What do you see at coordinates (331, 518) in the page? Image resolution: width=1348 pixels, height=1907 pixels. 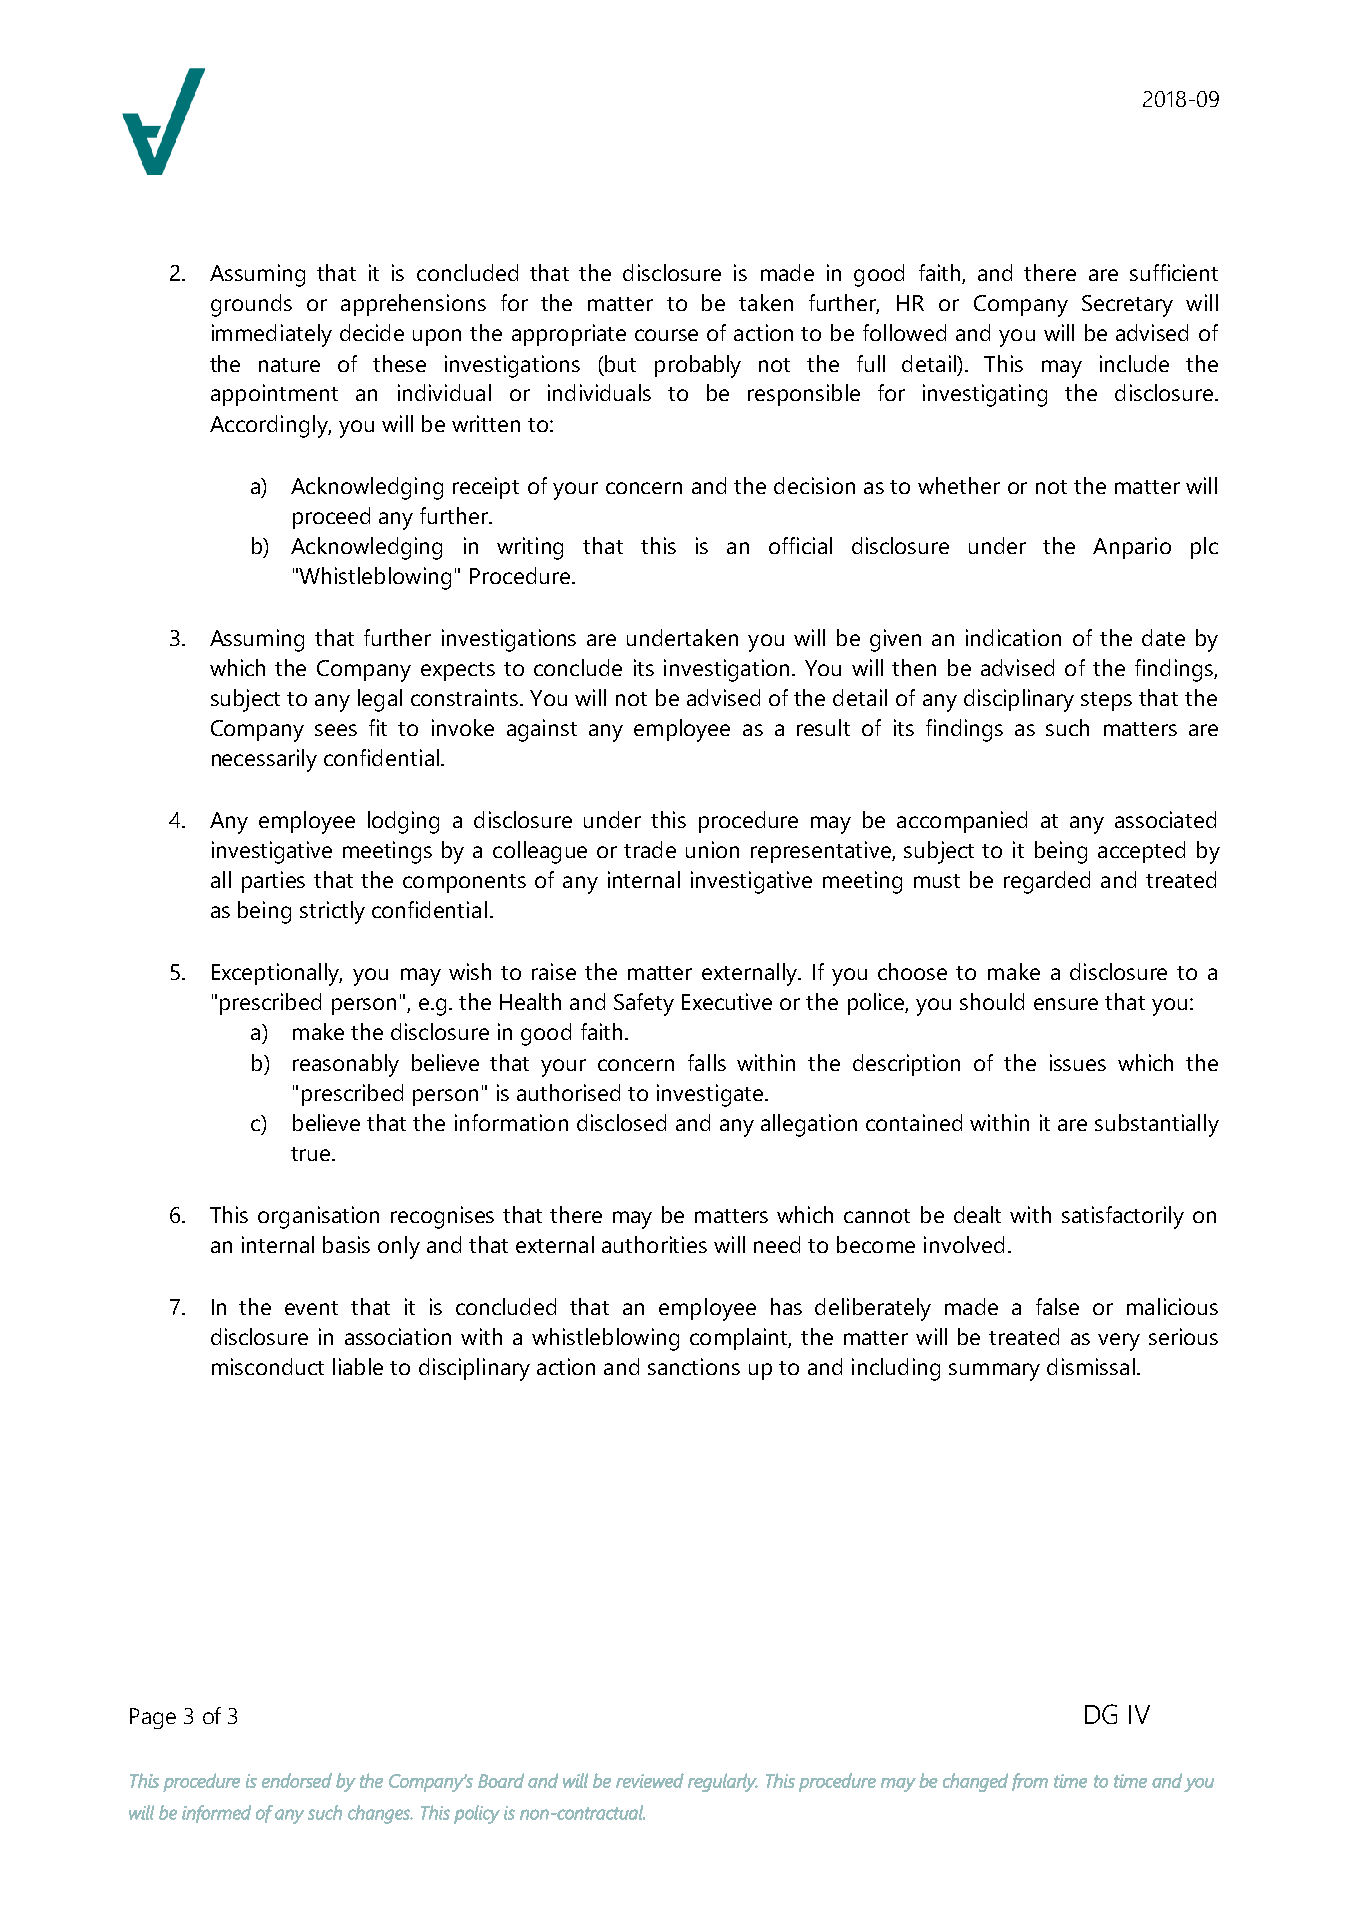 I see `proceed` at bounding box center [331, 518].
